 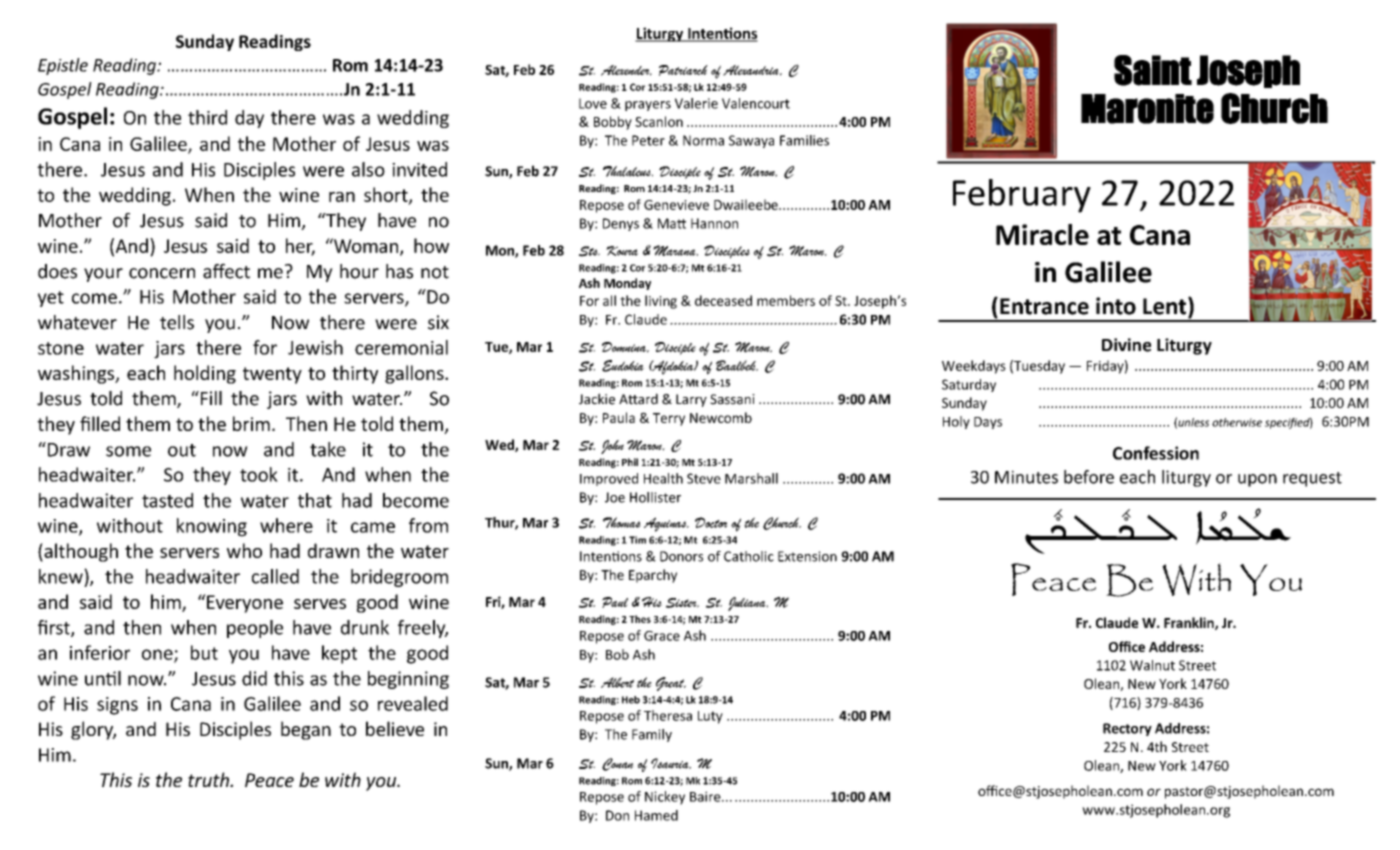 What do you see at coordinates (244, 550) in the screenshot?
I see `who` at bounding box center [244, 550].
